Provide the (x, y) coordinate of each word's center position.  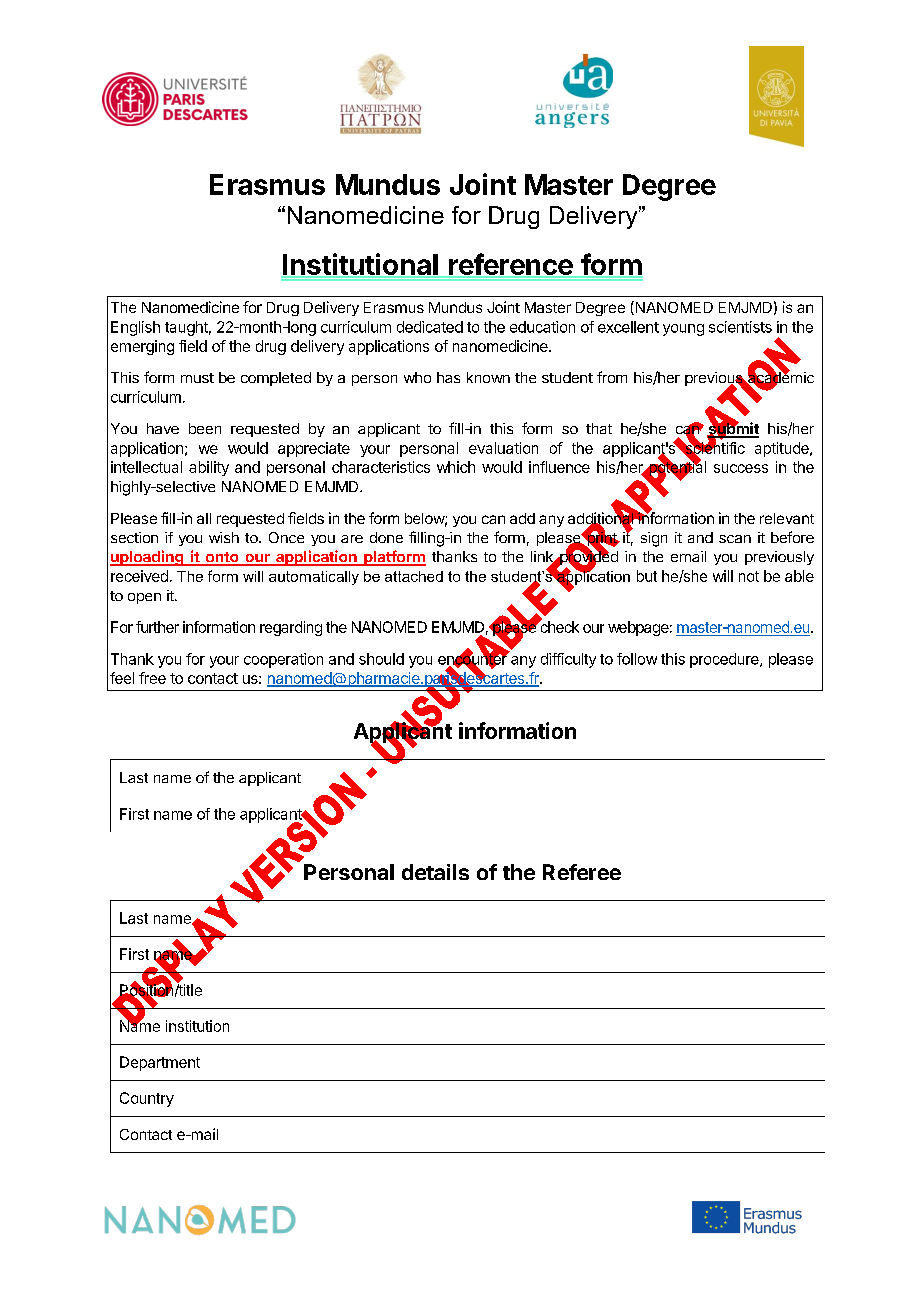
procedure (725, 660)
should (381, 659)
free (152, 678)
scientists (740, 327)
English (135, 328)
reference (511, 265)
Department (160, 1063)
